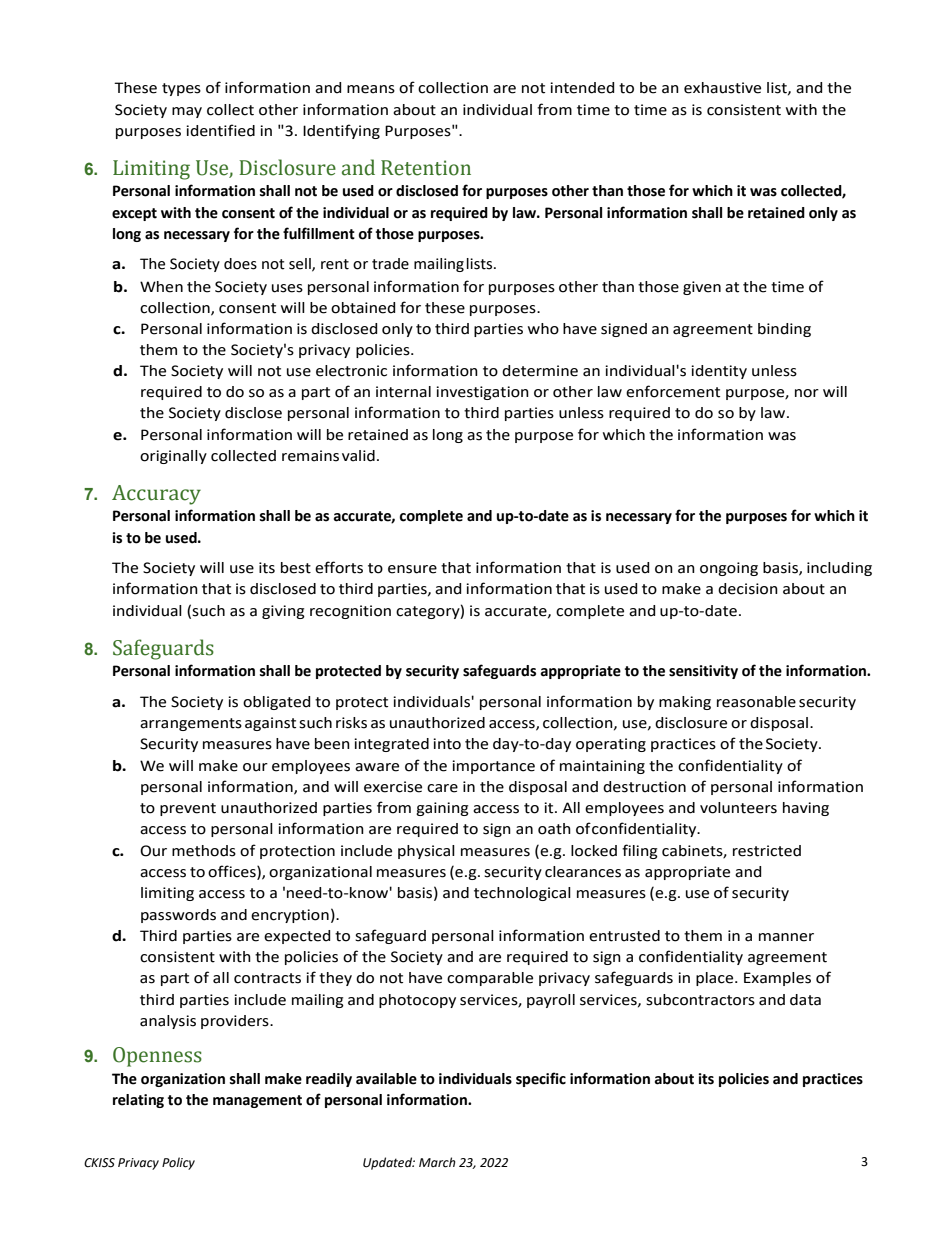 The image size is (952, 1233). What do you see at coordinates (437, 1162) in the screenshot?
I see `March` at bounding box center [437, 1162].
